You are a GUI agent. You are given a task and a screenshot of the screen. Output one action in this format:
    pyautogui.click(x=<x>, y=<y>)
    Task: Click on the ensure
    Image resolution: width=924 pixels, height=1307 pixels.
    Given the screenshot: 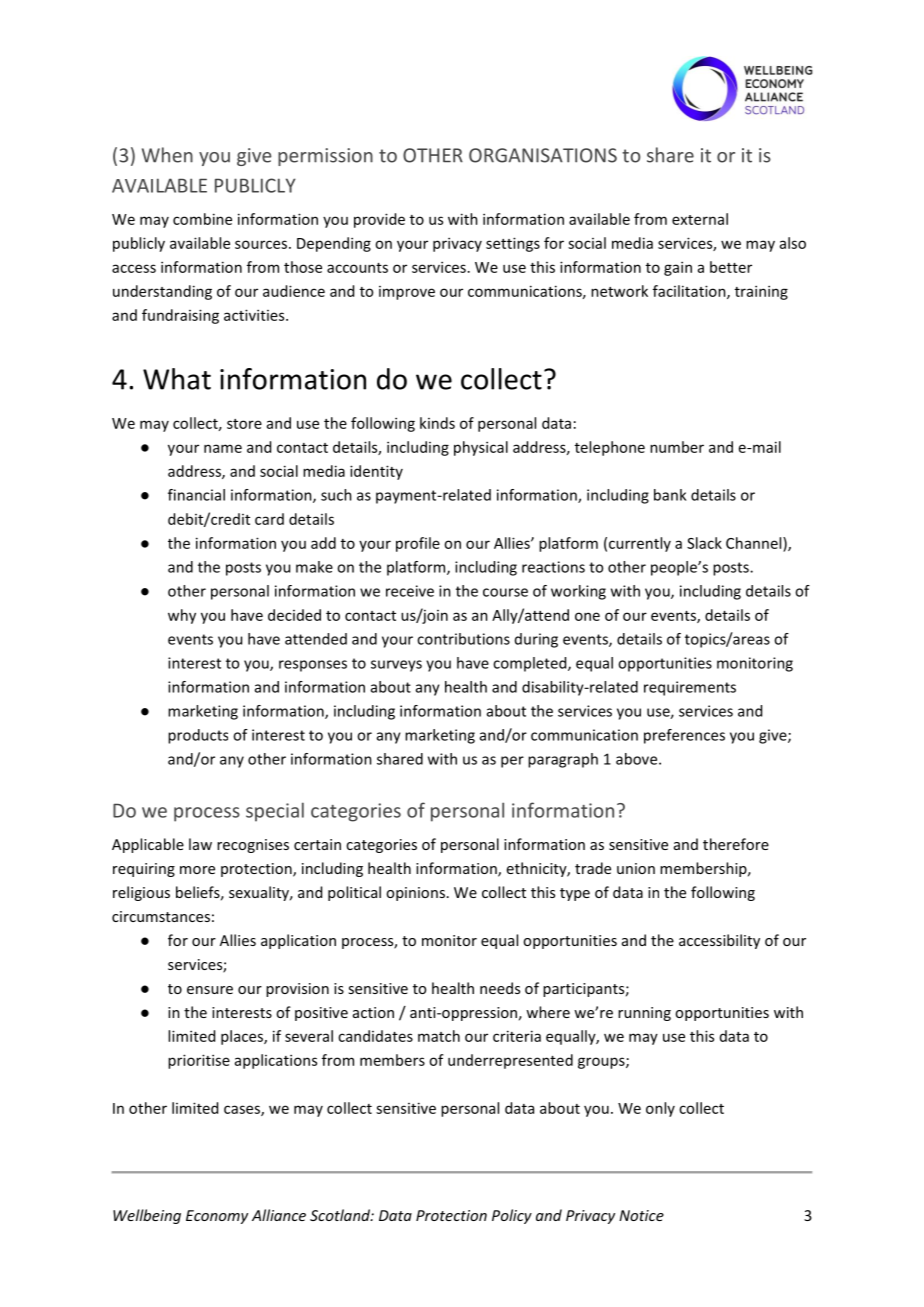 What is the action you would take?
    pyautogui.click(x=210, y=990)
